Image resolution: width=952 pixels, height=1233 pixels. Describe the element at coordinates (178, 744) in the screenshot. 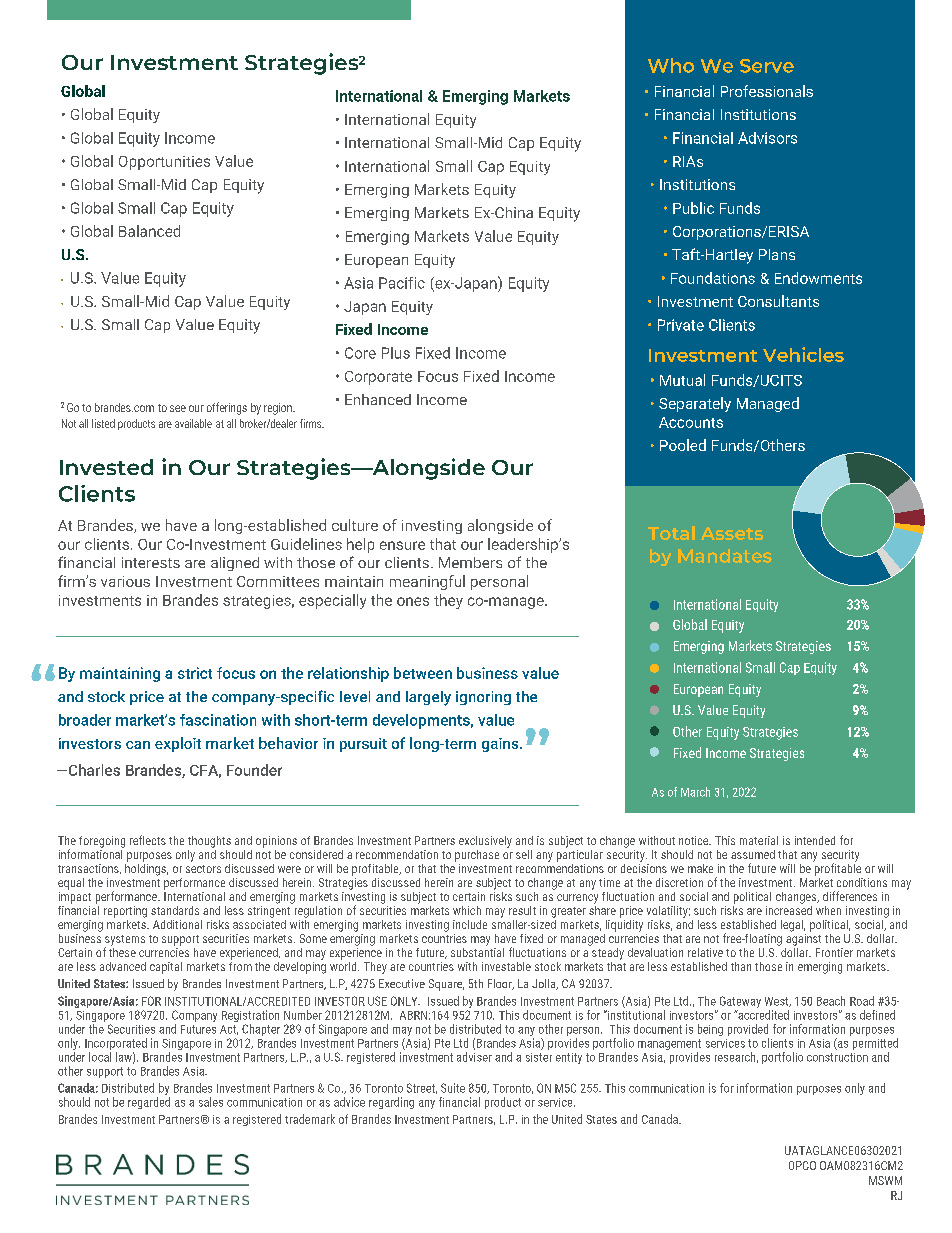

I see `exploit` at that location.
